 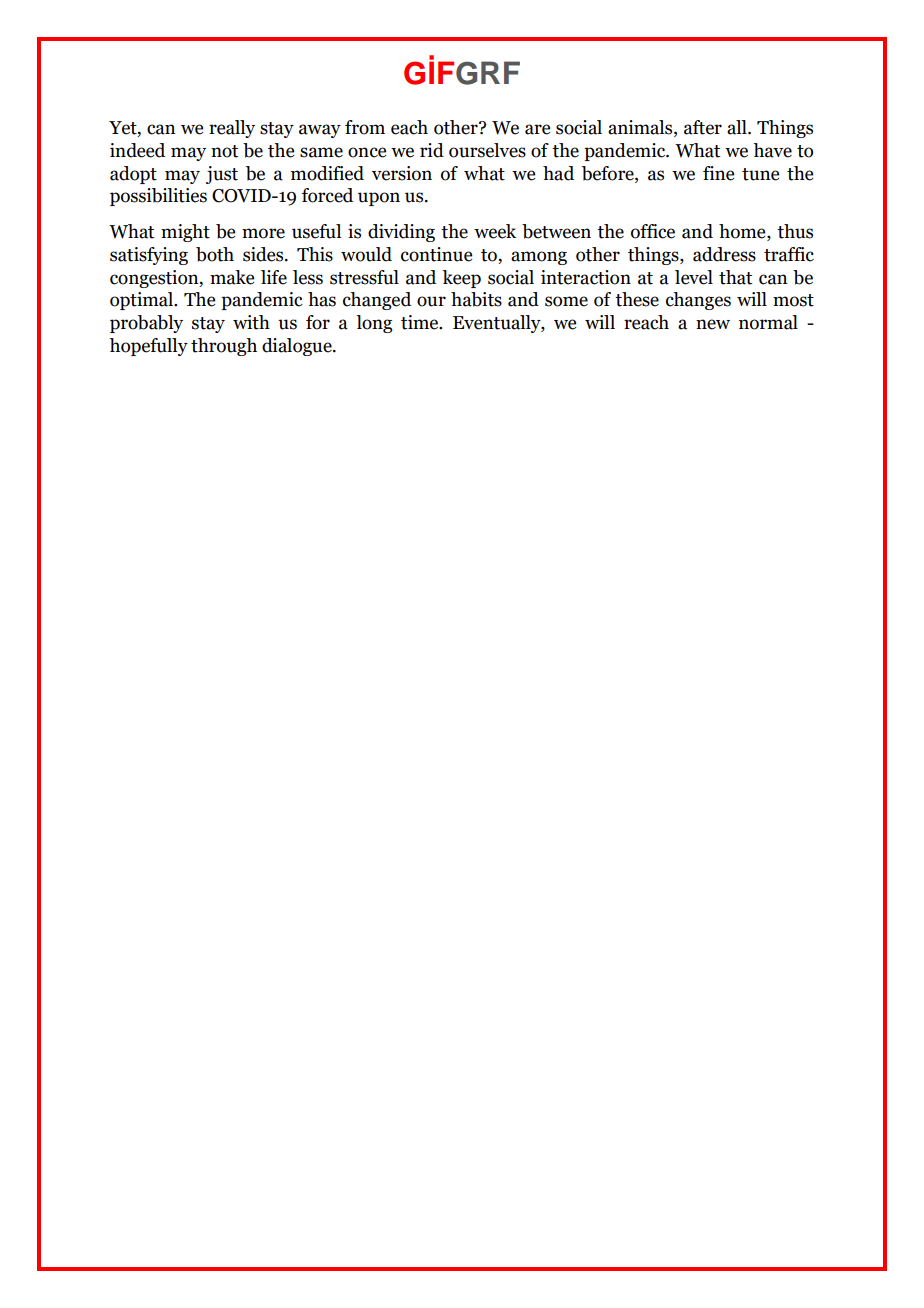 I want to click on week, so click(x=495, y=231).
